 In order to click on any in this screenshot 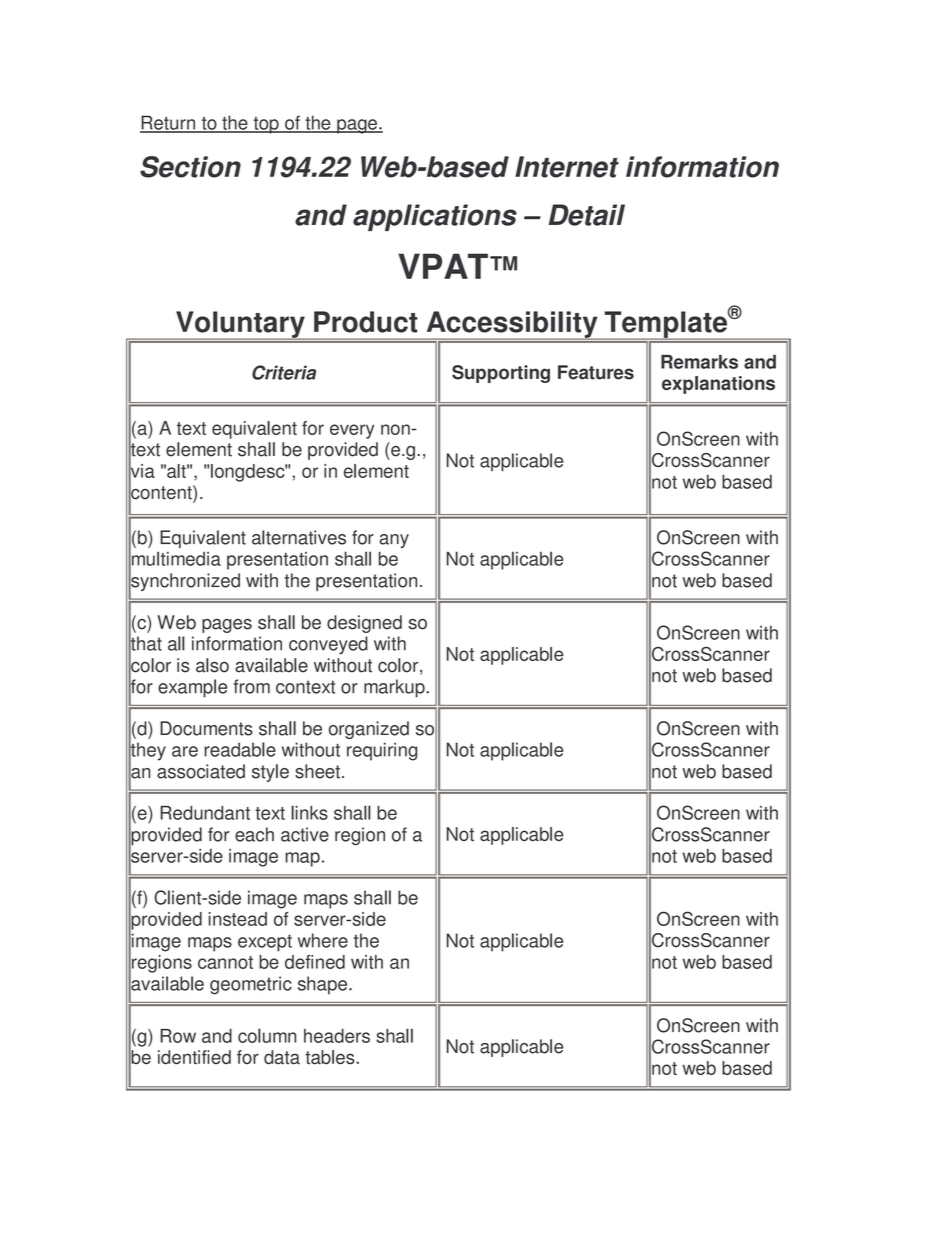, I will do `click(394, 541)`.
